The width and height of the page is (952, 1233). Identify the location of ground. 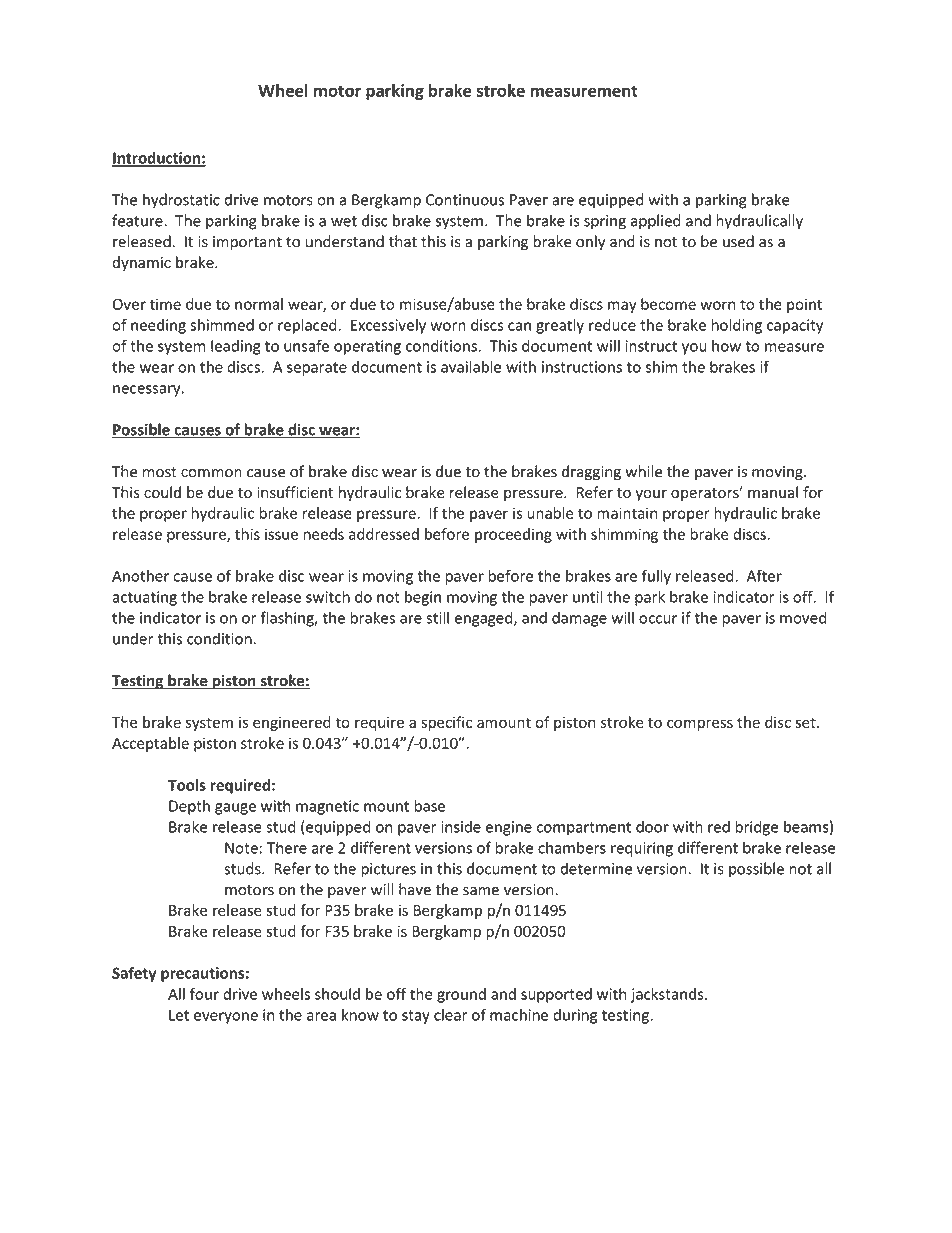
(461, 995).
